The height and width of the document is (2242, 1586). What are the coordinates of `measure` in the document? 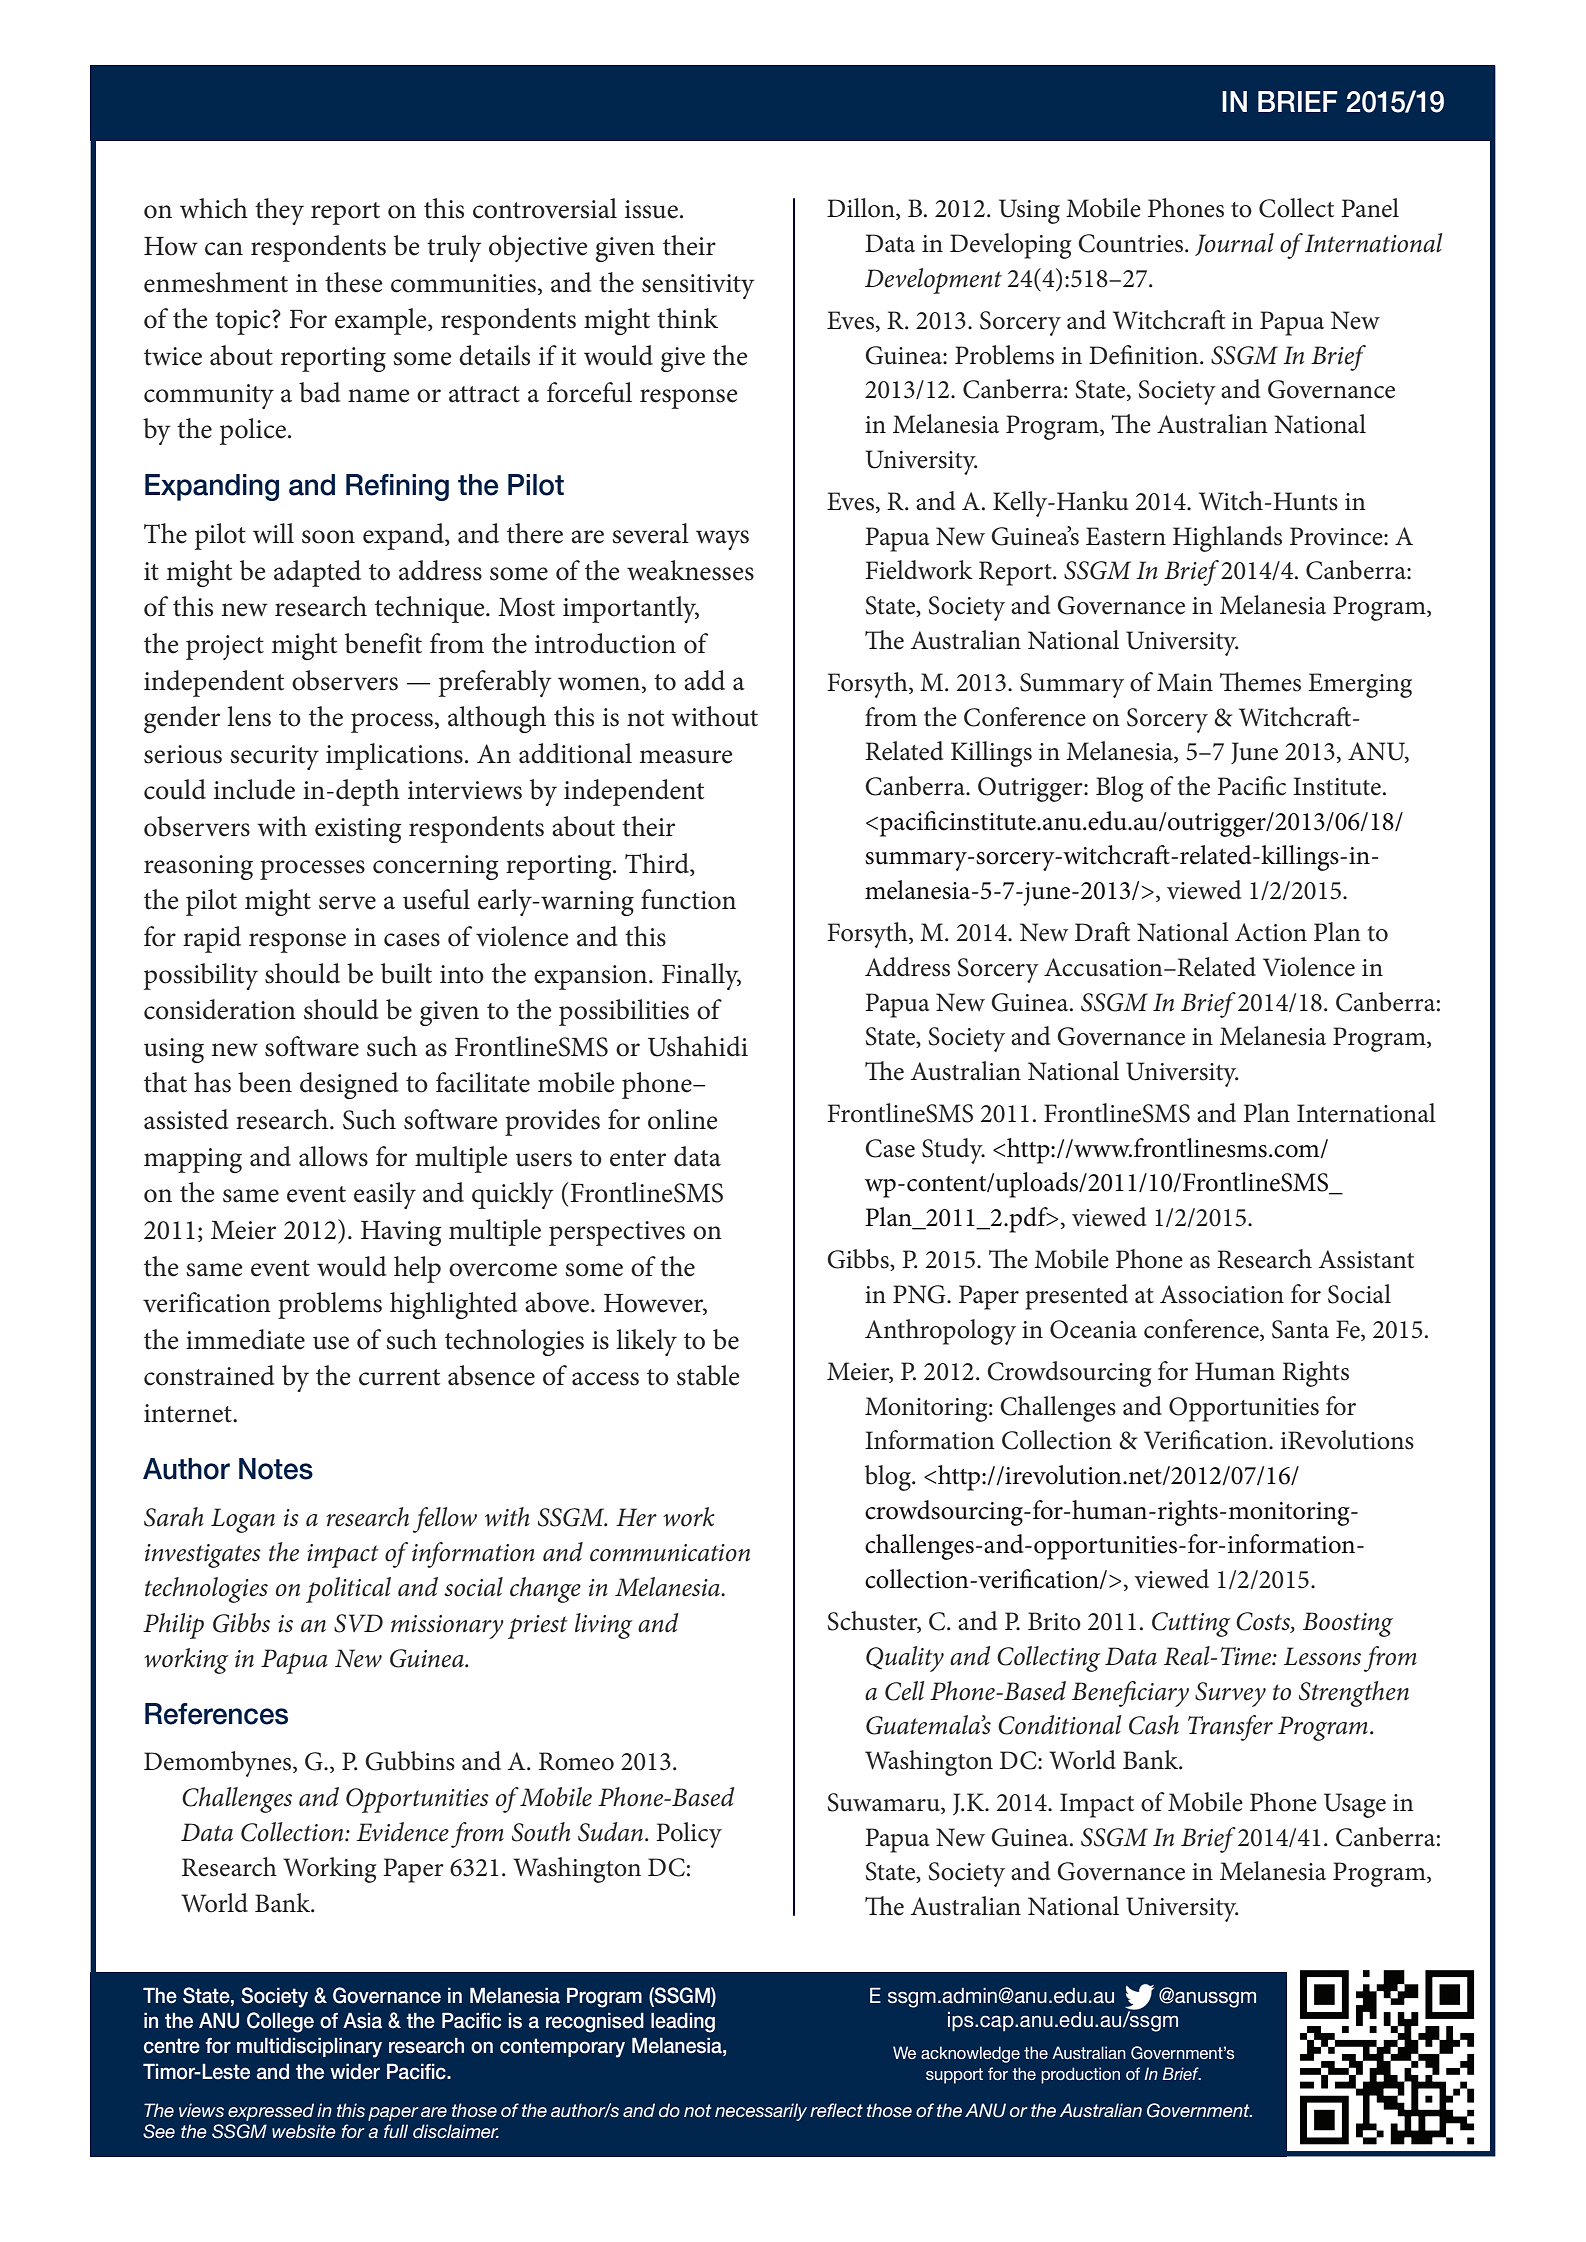 It's located at (686, 757).
